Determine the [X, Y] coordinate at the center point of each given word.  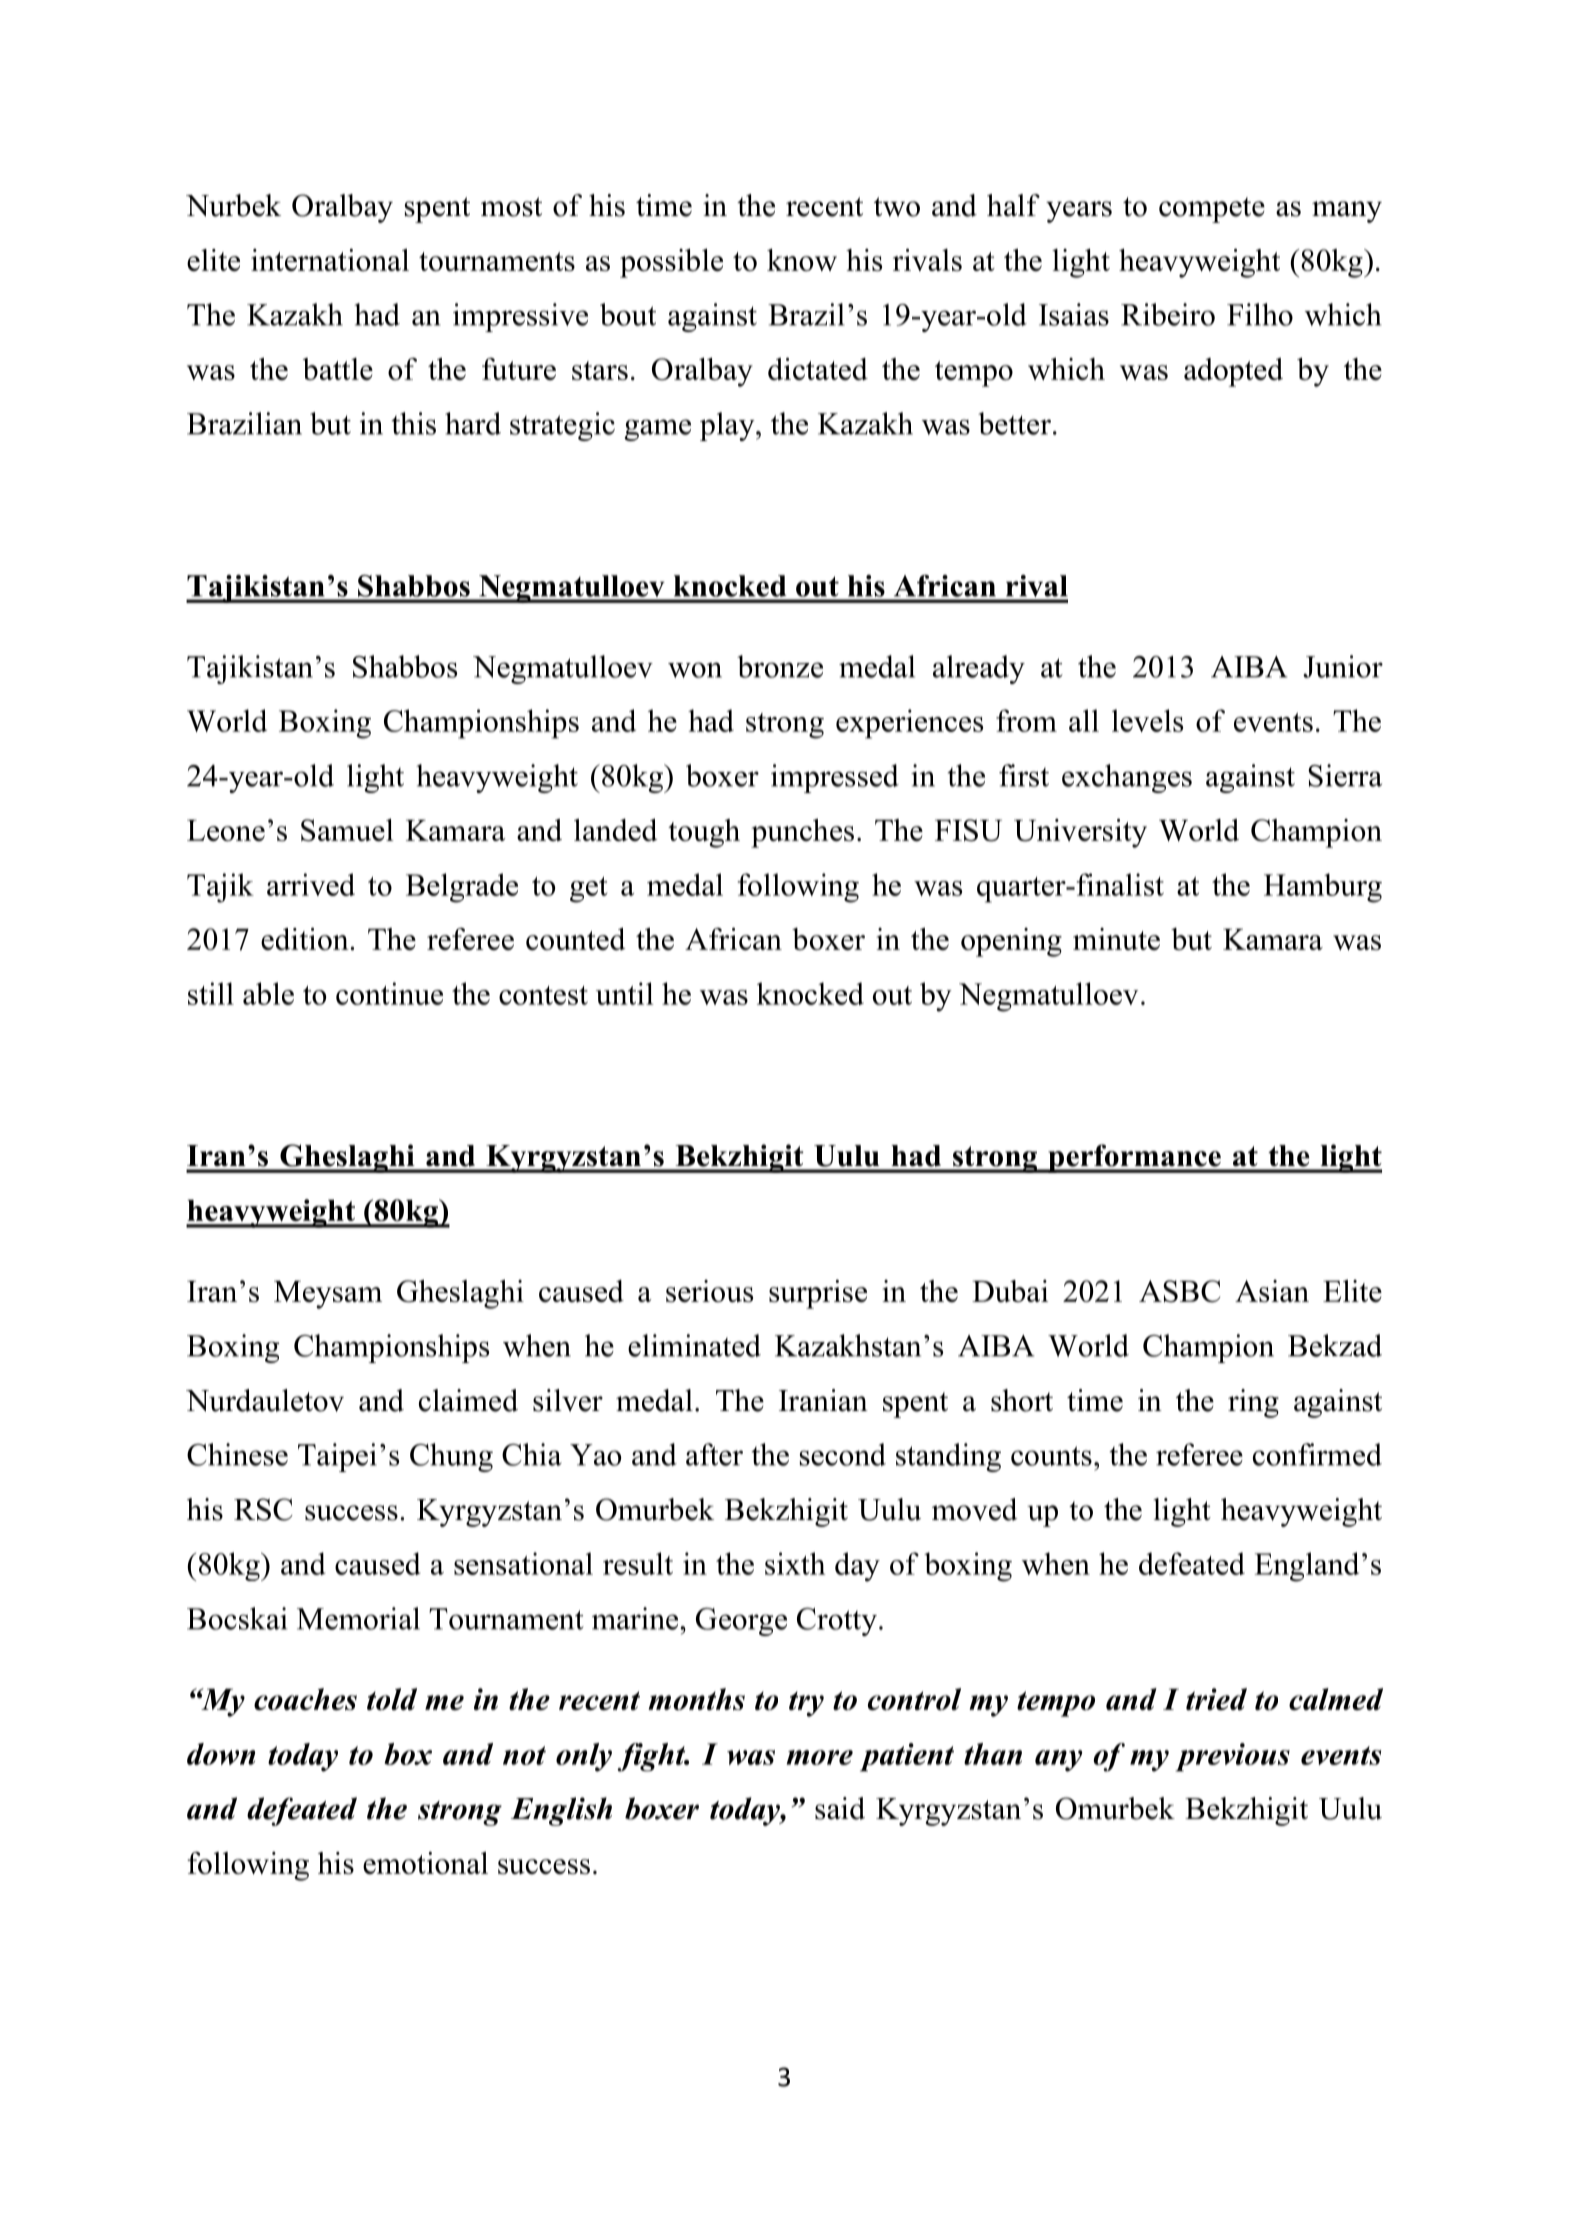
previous [1233, 1757]
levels [1147, 720]
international [330, 260]
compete [1212, 210]
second [843, 1454]
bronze [780, 666]
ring [1253, 1403]
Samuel [347, 830]
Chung [451, 1457]
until [625, 993]
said [840, 1808]
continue [389, 993]
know [802, 260]
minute [1116, 939]
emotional [425, 1863]
